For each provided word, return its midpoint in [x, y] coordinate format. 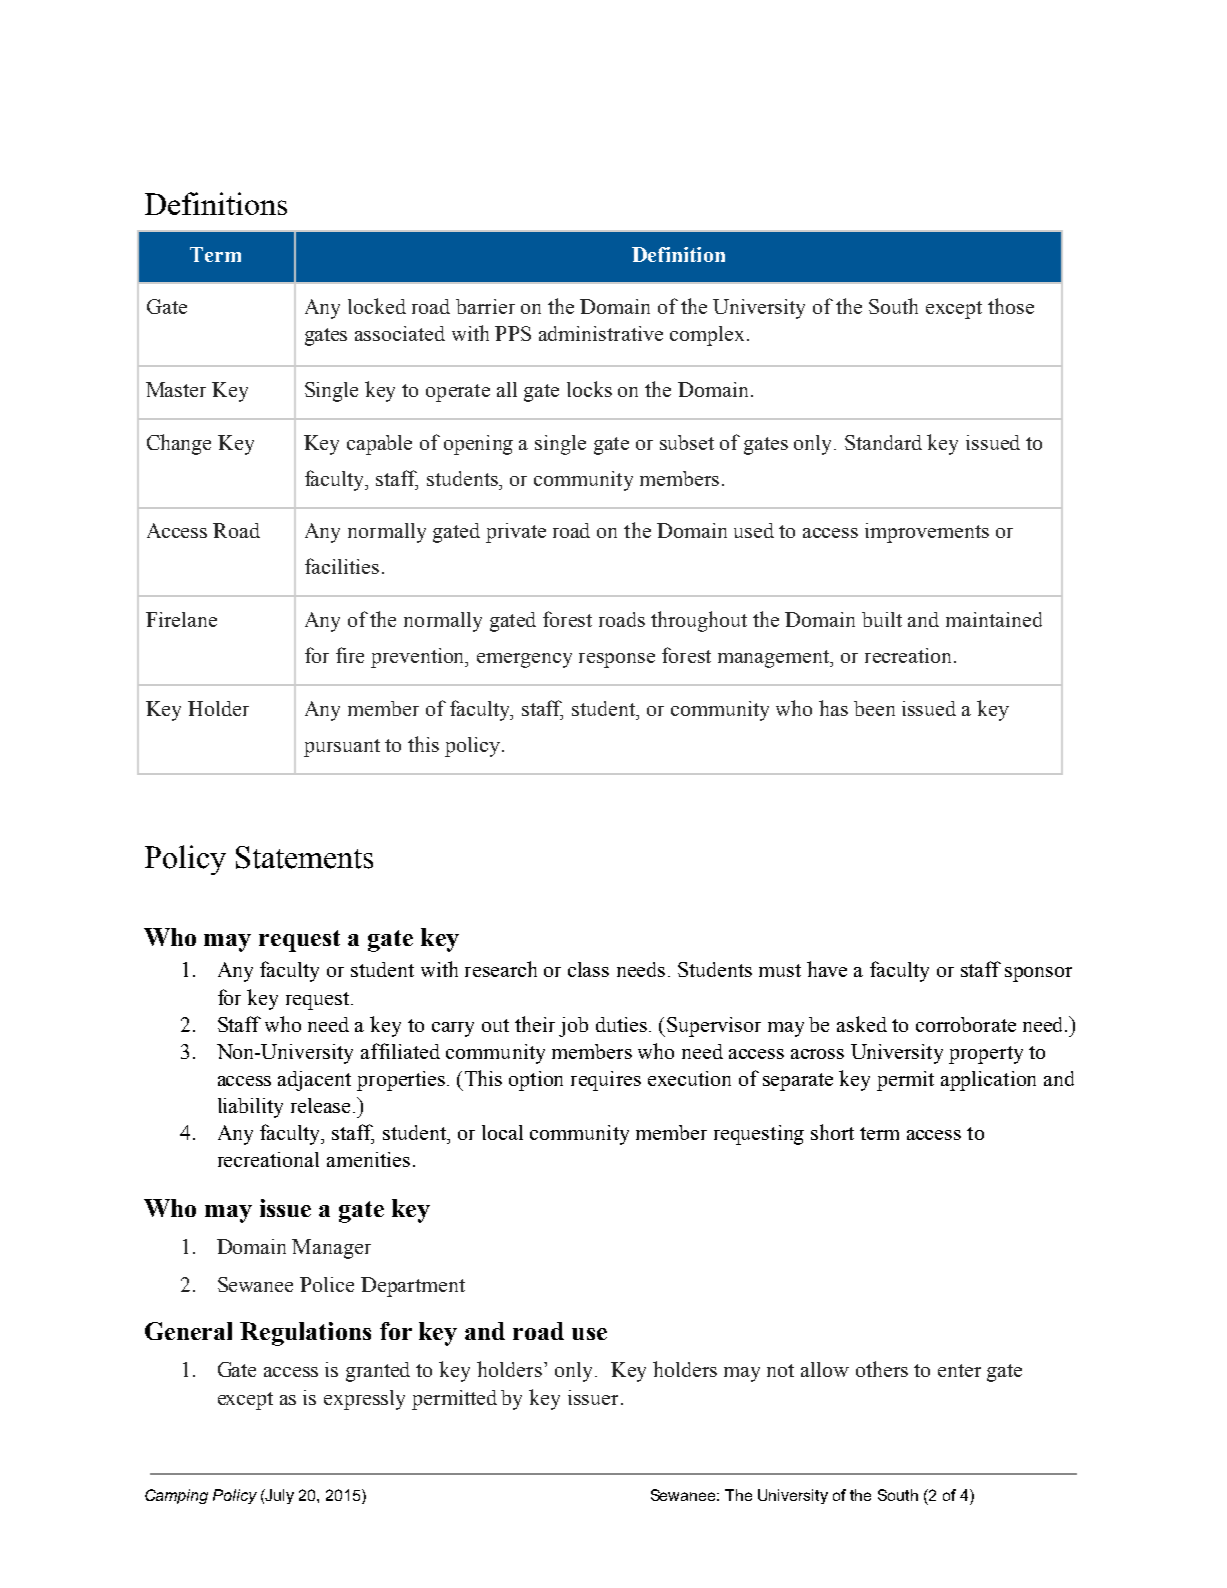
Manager [331, 1249]
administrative [601, 333]
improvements [927, 533]
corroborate [966, 1024]
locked [377, 306]
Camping [176, 1496]
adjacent [314, 1081]
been [874, 708]
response [617, 660]
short [832, 1132]
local [502, 1132]
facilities [342, 566]
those [1011, 306]
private [516, 533]
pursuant [342, 748]
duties [621, 1024]
